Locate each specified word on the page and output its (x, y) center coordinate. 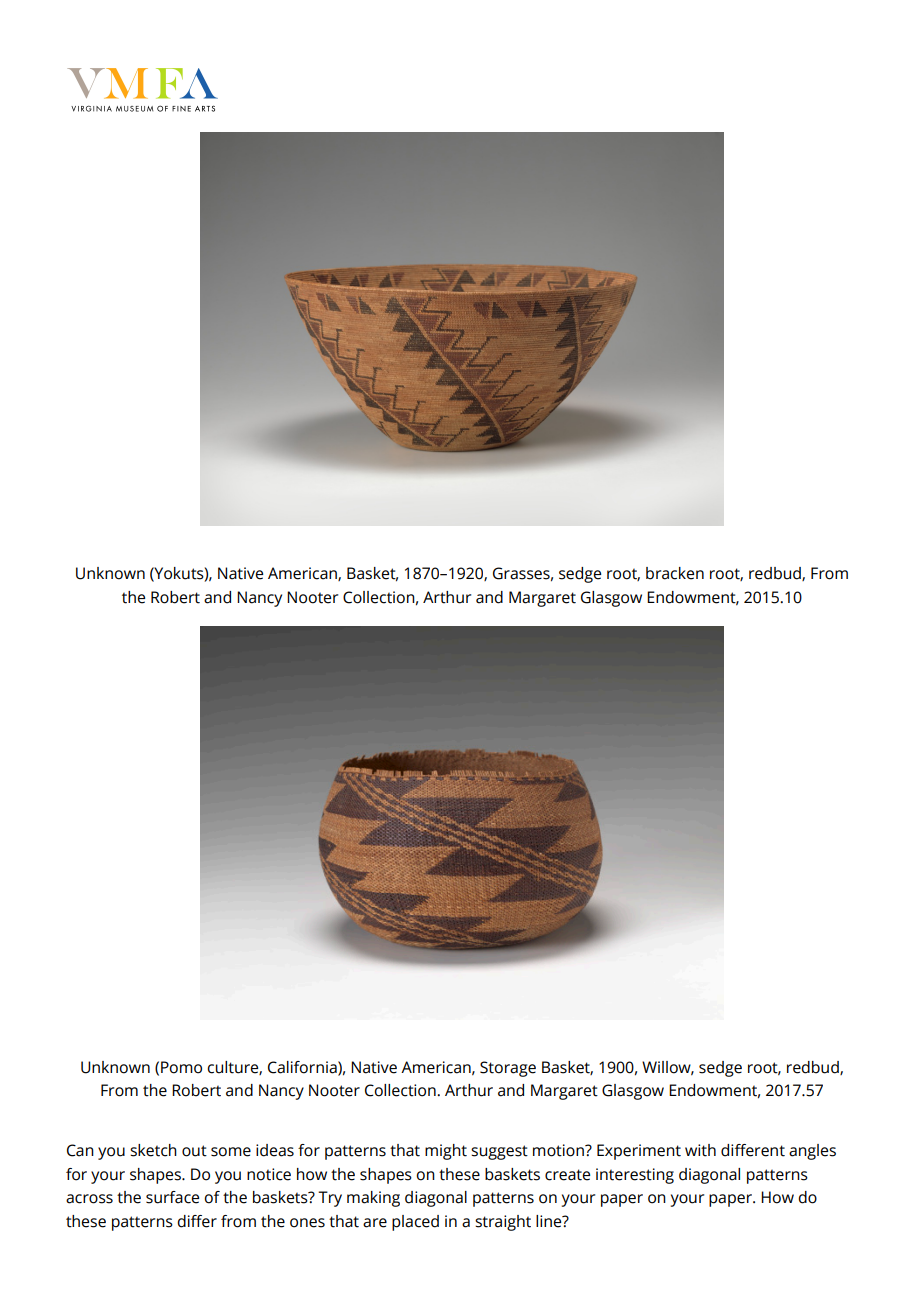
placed (415, 1223)
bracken (675, 573)
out (194, 1151)
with (700, 1150)
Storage (508, 1069)
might (446, 1152)
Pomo (181, 1067)
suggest (499, 1152)
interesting (635, 1176)
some (231, 1152)
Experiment (639, 1152)
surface (172, 1197)
